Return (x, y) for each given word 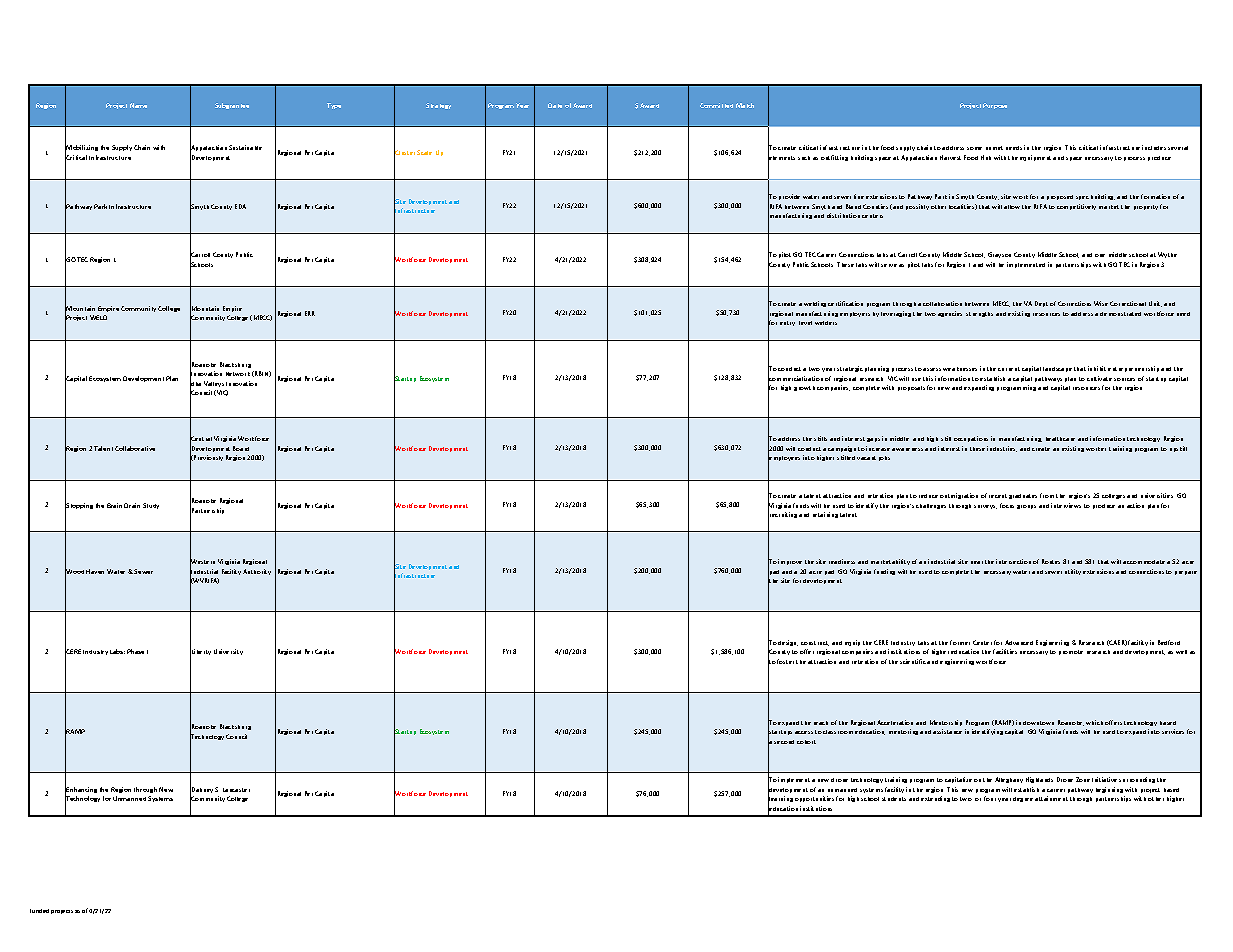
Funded (39, 911)
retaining (825, 515)
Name (138, 105)
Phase (135, 651)
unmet (994, 148)
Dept (1041, 304)
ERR (310, 313)
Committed (716, 105)
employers (855, 314)
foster (785, 661)
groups (1026, 507)
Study (151, 506)
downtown (1038, 723)
